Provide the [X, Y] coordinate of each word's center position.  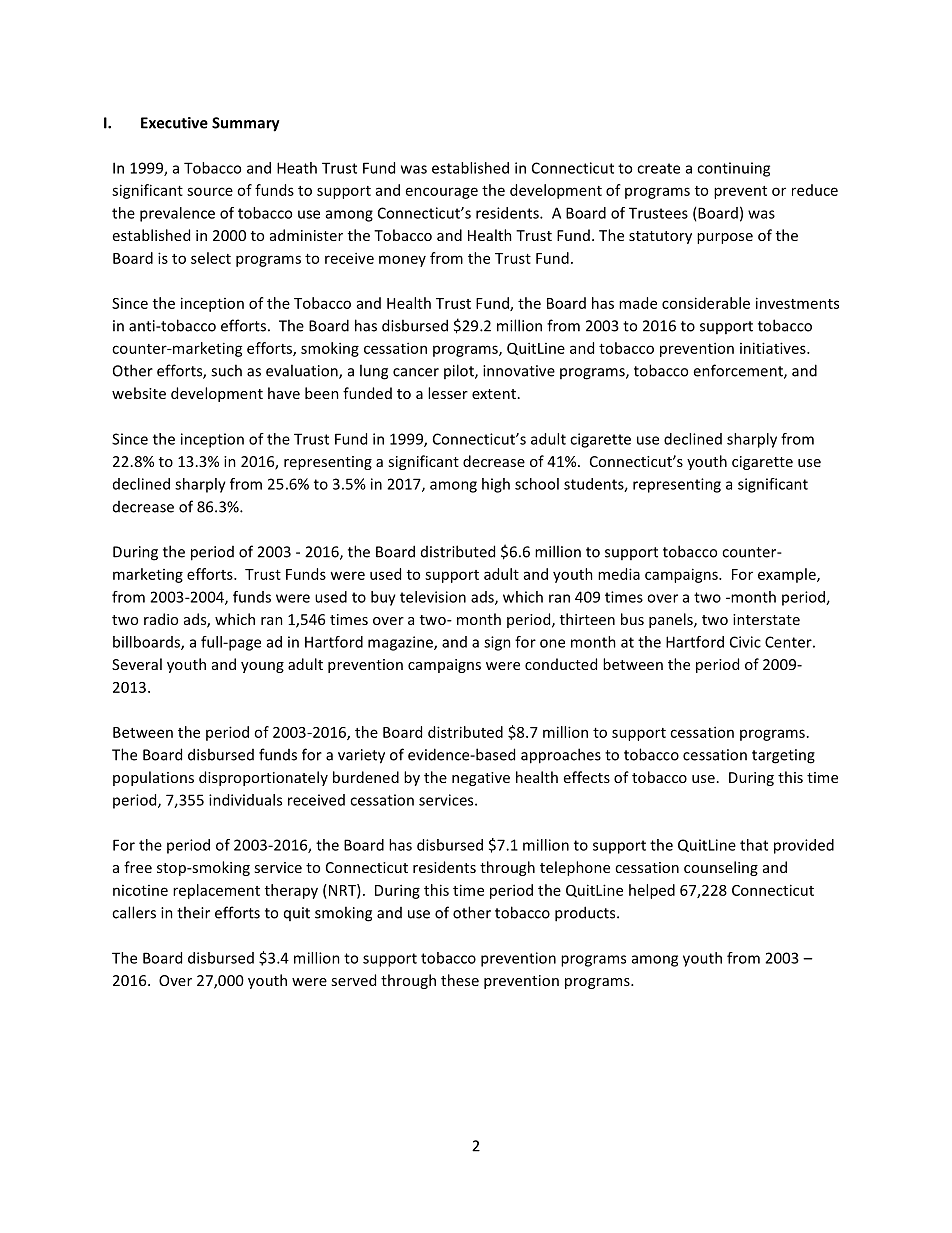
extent [494, 394]
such [226, 370]
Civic [745, 642]
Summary [246, 124]
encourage [442, 193]
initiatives [774, 348]
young [262, 667]
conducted [561, 664]
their [193, 912]
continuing [733, 169]
